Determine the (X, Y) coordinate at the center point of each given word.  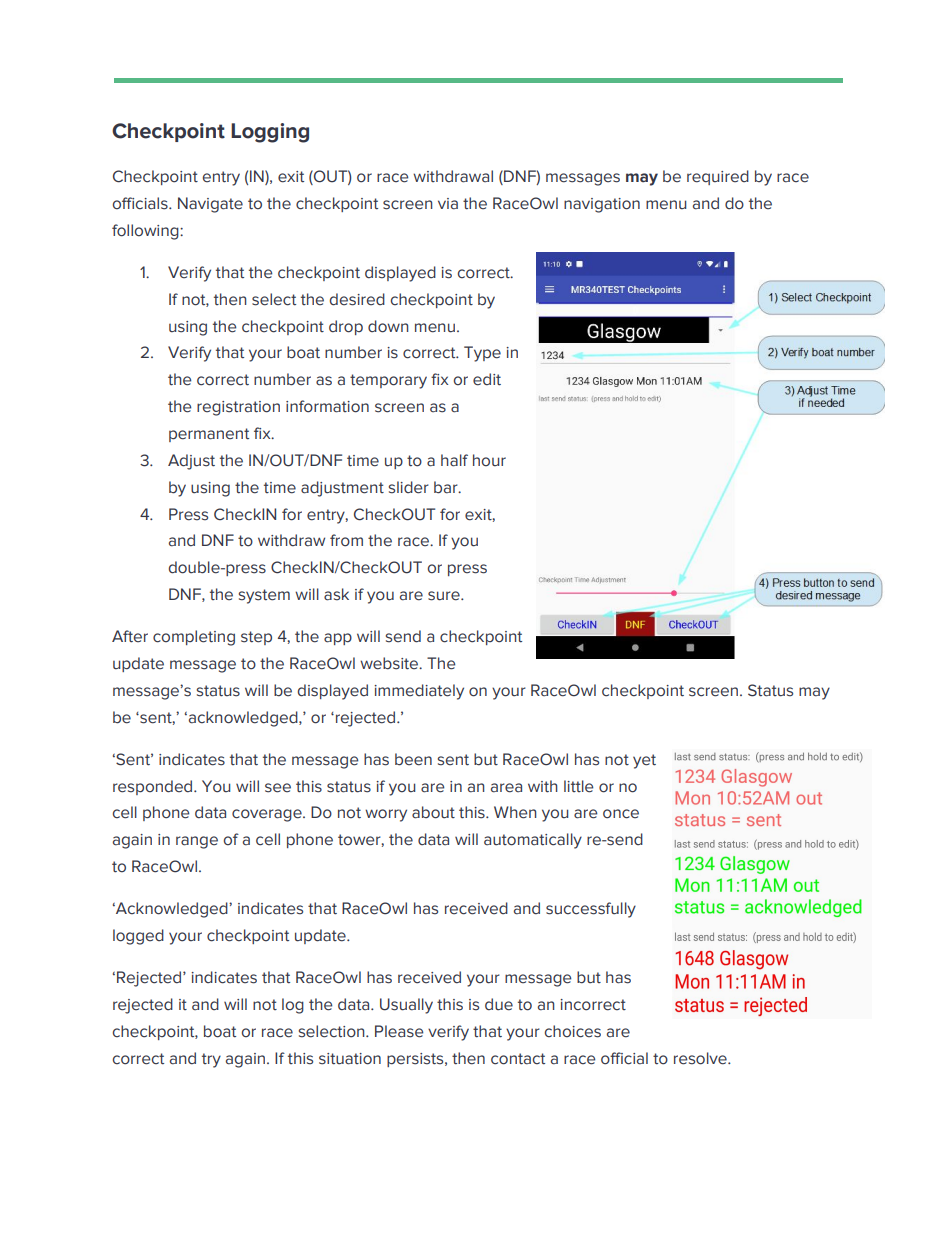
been (413, 759)
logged (138, 937)
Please (399, 1031)
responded (154, 787)
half (454, 460)
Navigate (210, 205)
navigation (602, 205)
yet (644, 761)
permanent (209, 435)
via (448, 204)
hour (489, 460)
